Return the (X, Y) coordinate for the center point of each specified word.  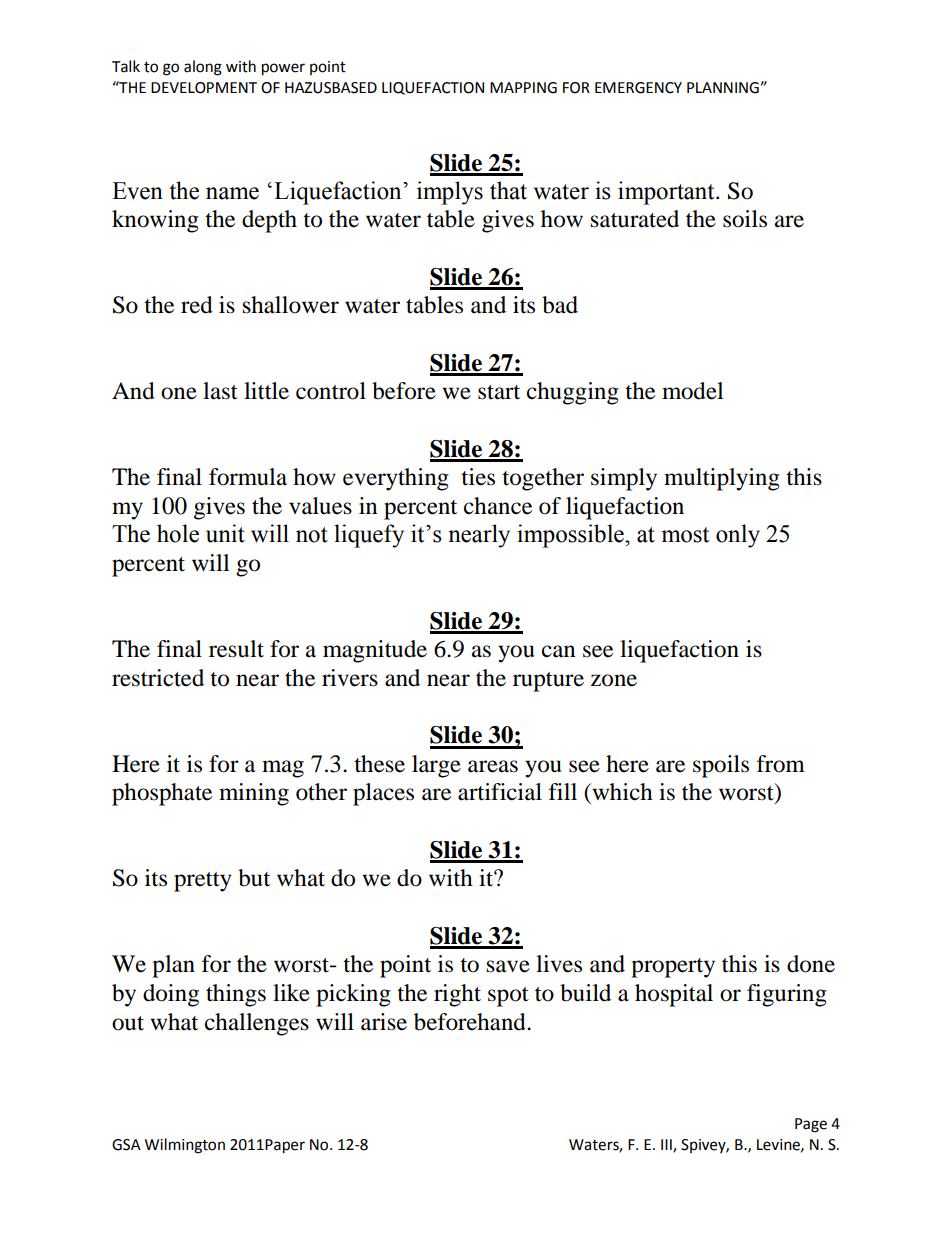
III (667, 1146)
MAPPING (523, 88)
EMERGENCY (638, 88)
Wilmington (185, 1146)
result (236, 649)
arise (384, 1022)
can (559, 651)
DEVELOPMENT (204, 88)
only (738, 536)
